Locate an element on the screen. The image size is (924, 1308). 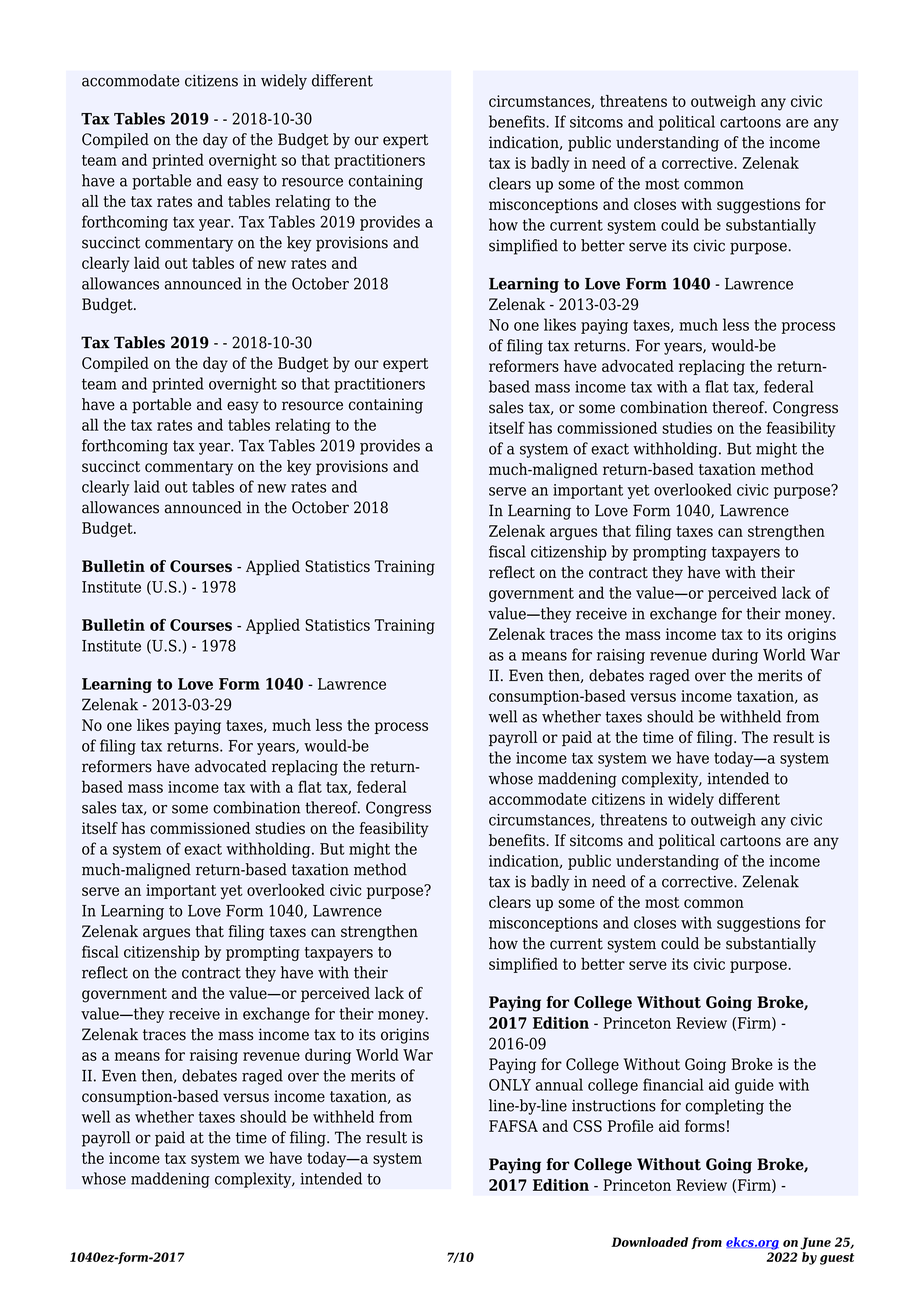
Downloaded is located at coordinates (649, 1242).
